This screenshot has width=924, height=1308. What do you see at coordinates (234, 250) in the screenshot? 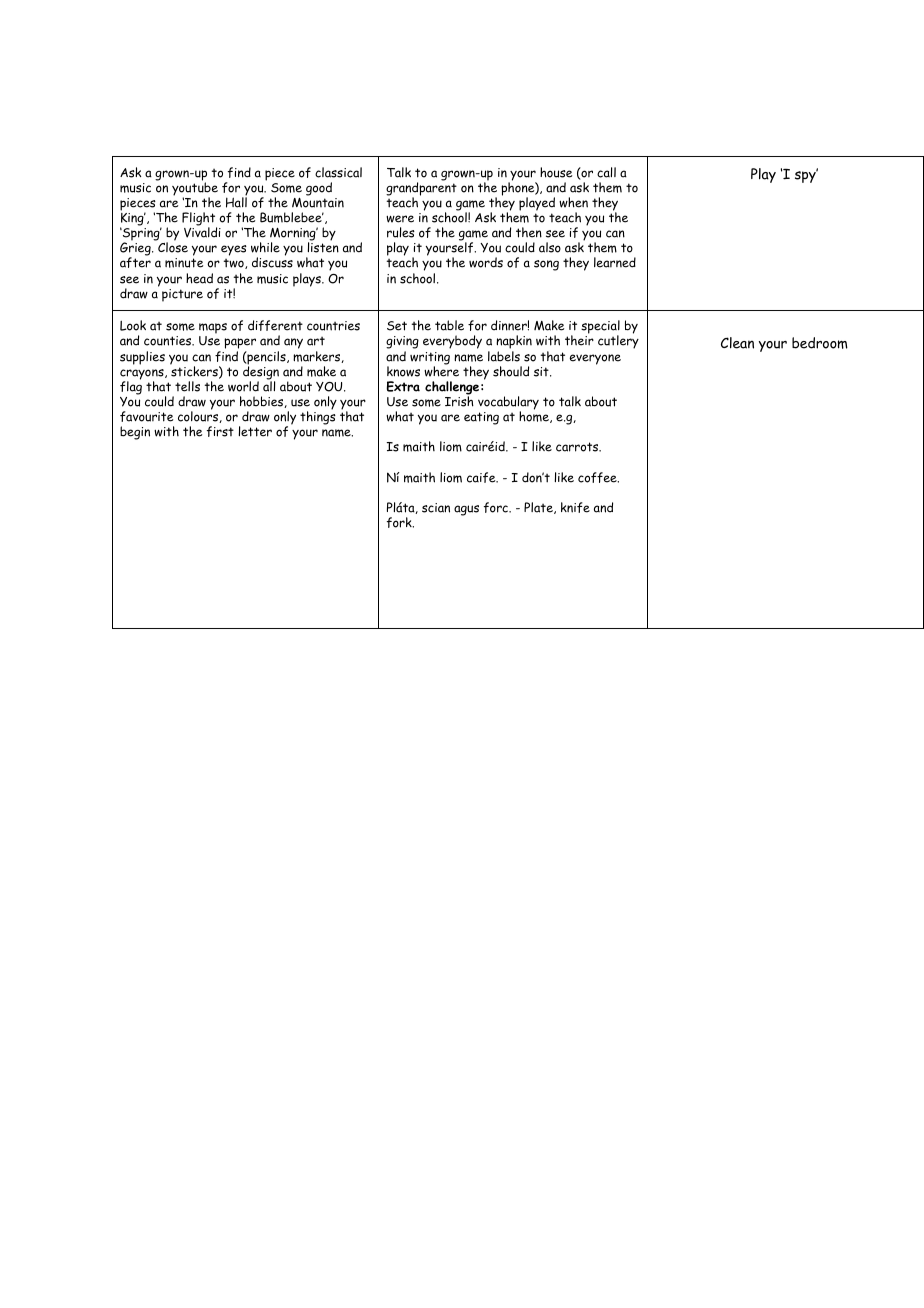
I see `eyes` at bounding box center [234, 250].
